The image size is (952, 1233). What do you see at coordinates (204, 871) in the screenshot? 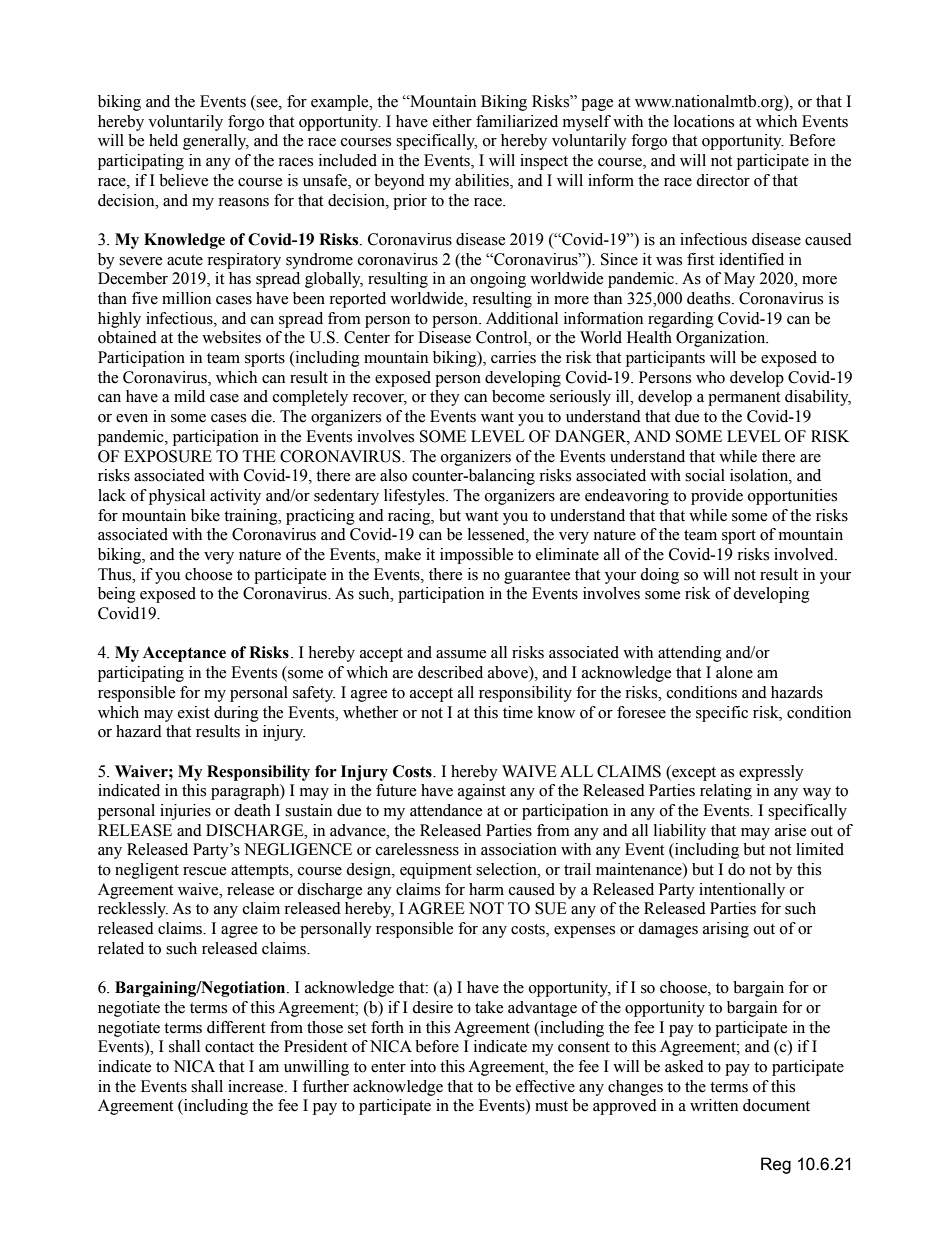
I see `rescue` at bounding box center [204, 871].
